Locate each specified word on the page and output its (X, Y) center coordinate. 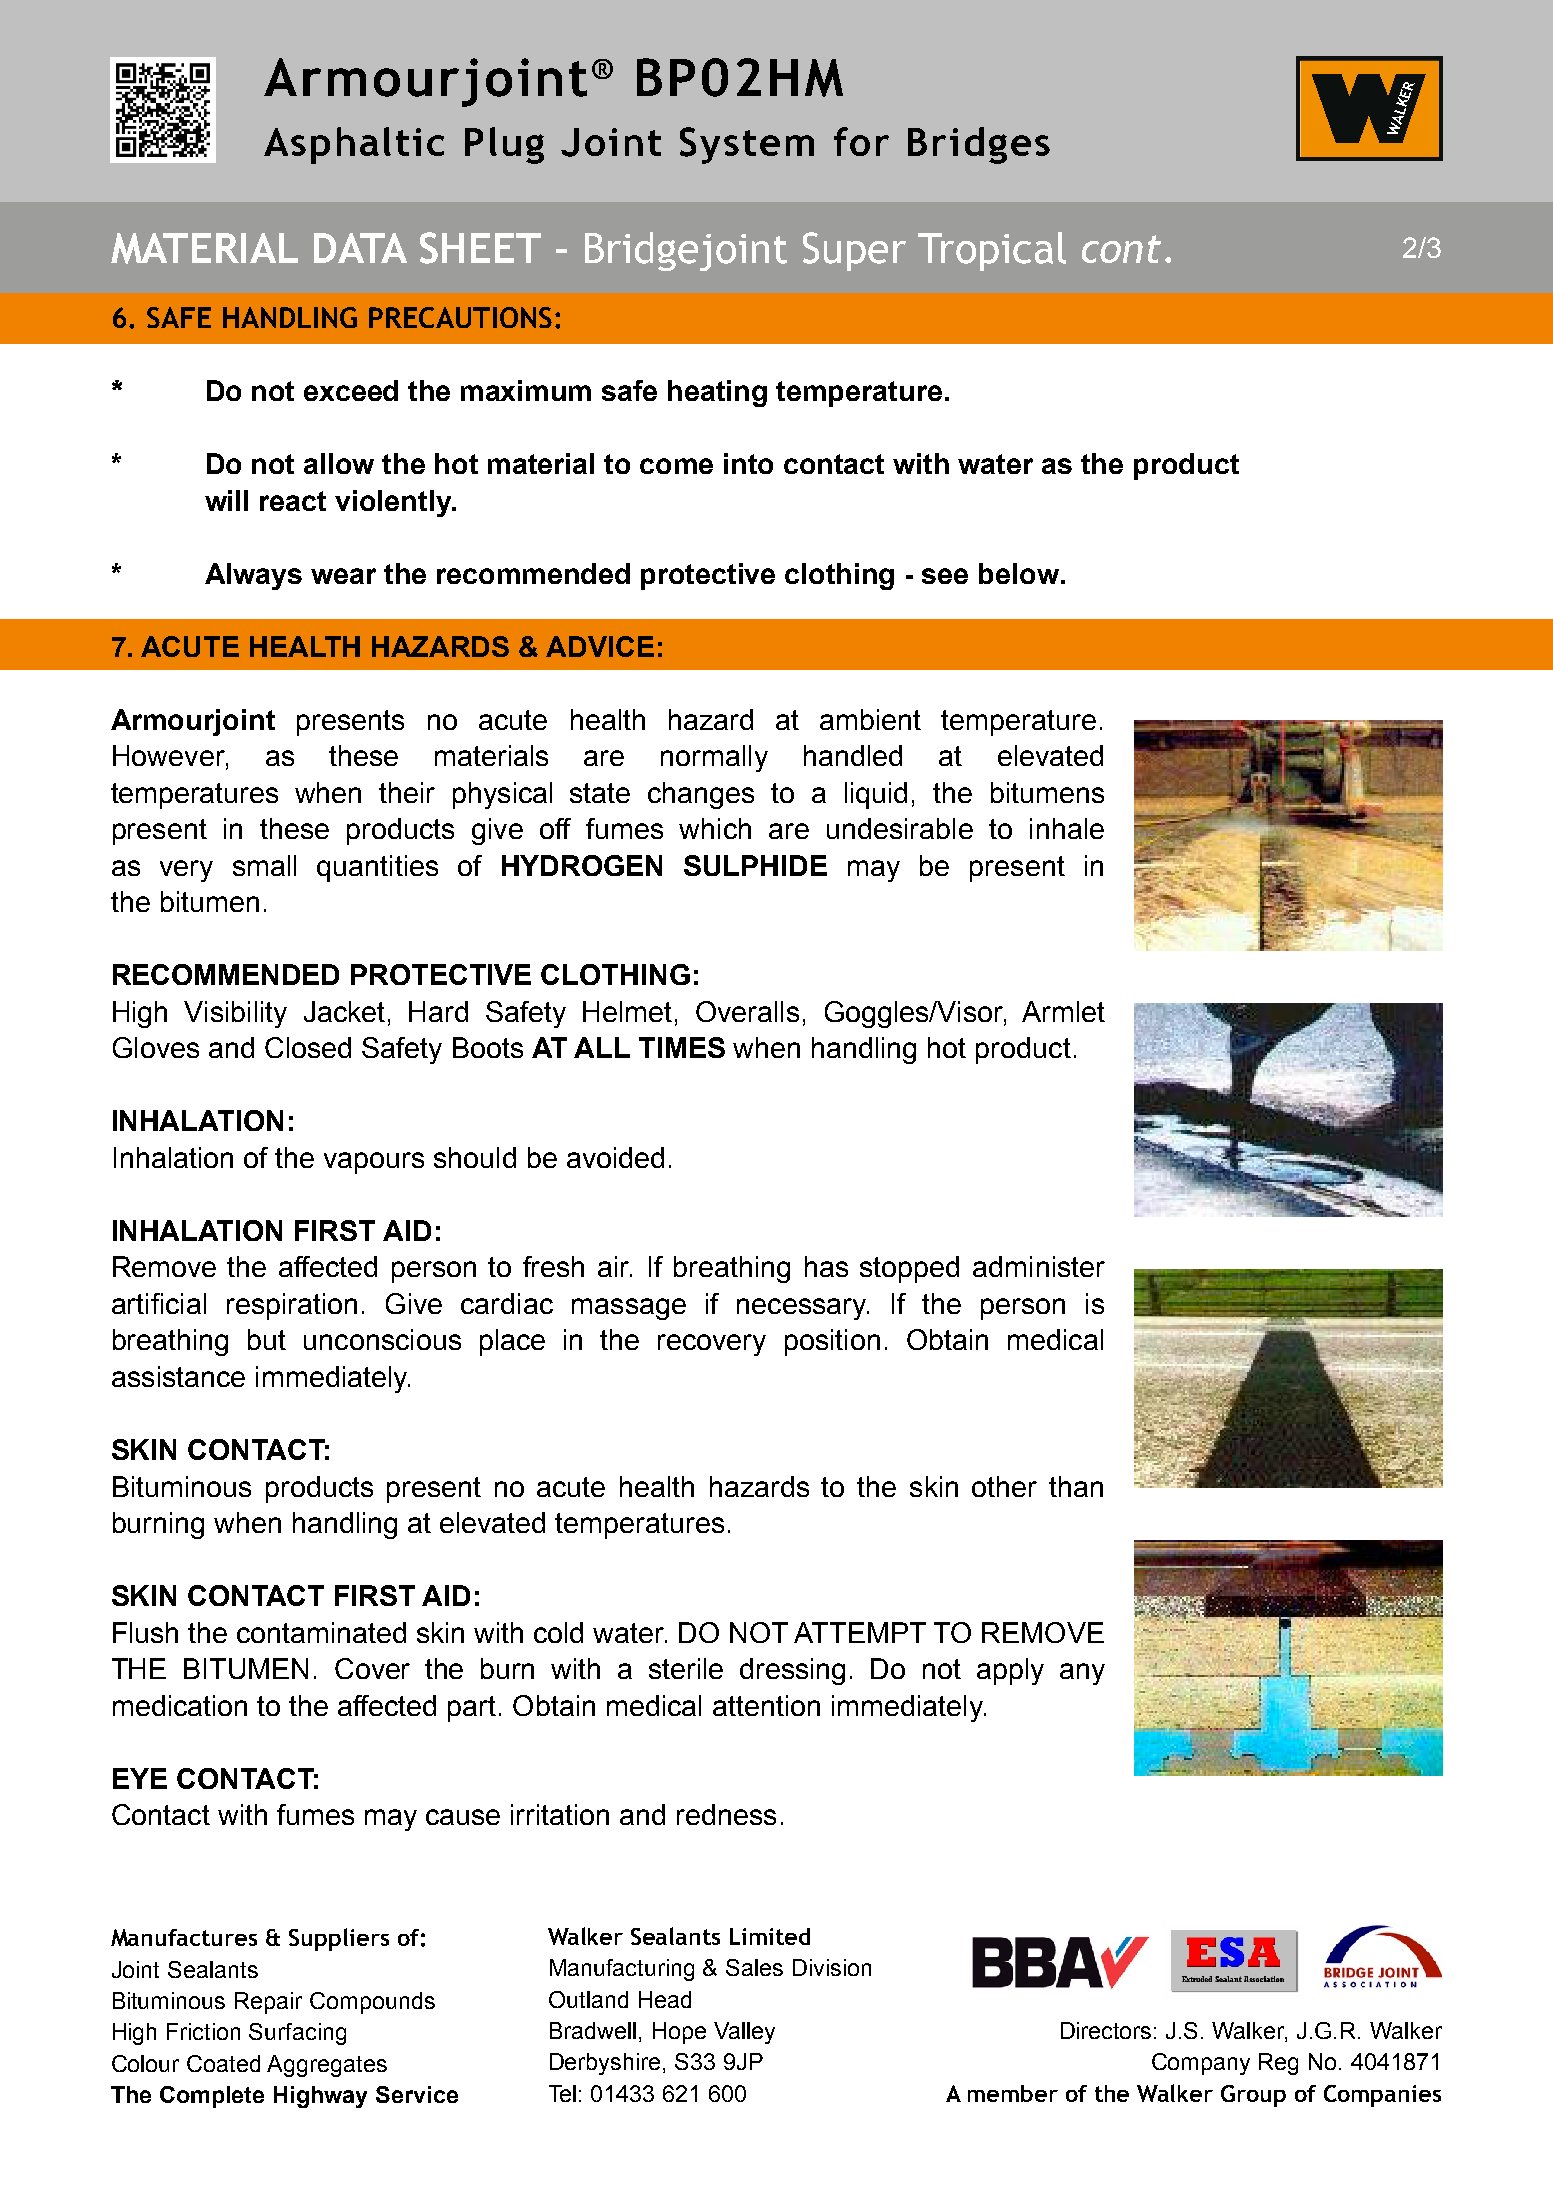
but (267, 1339)
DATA (360, 248)
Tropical (992, 251)
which (715, 828)
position (832, 1342)
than (1076, 1486)
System (747, 145)
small (264, 865)
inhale (1067, 828)
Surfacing (297, 2034)
